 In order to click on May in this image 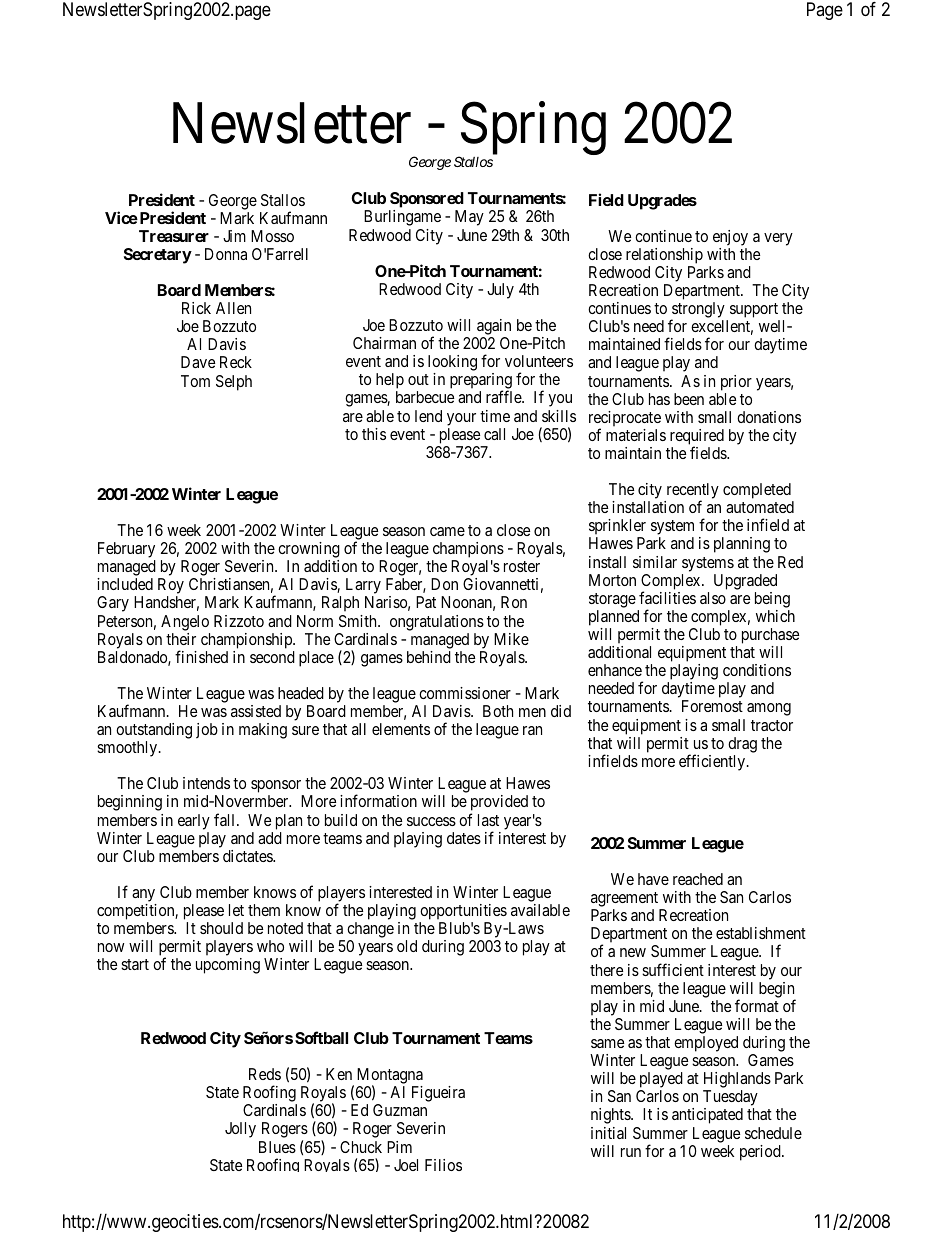, I will do `click(469, 218)`.
